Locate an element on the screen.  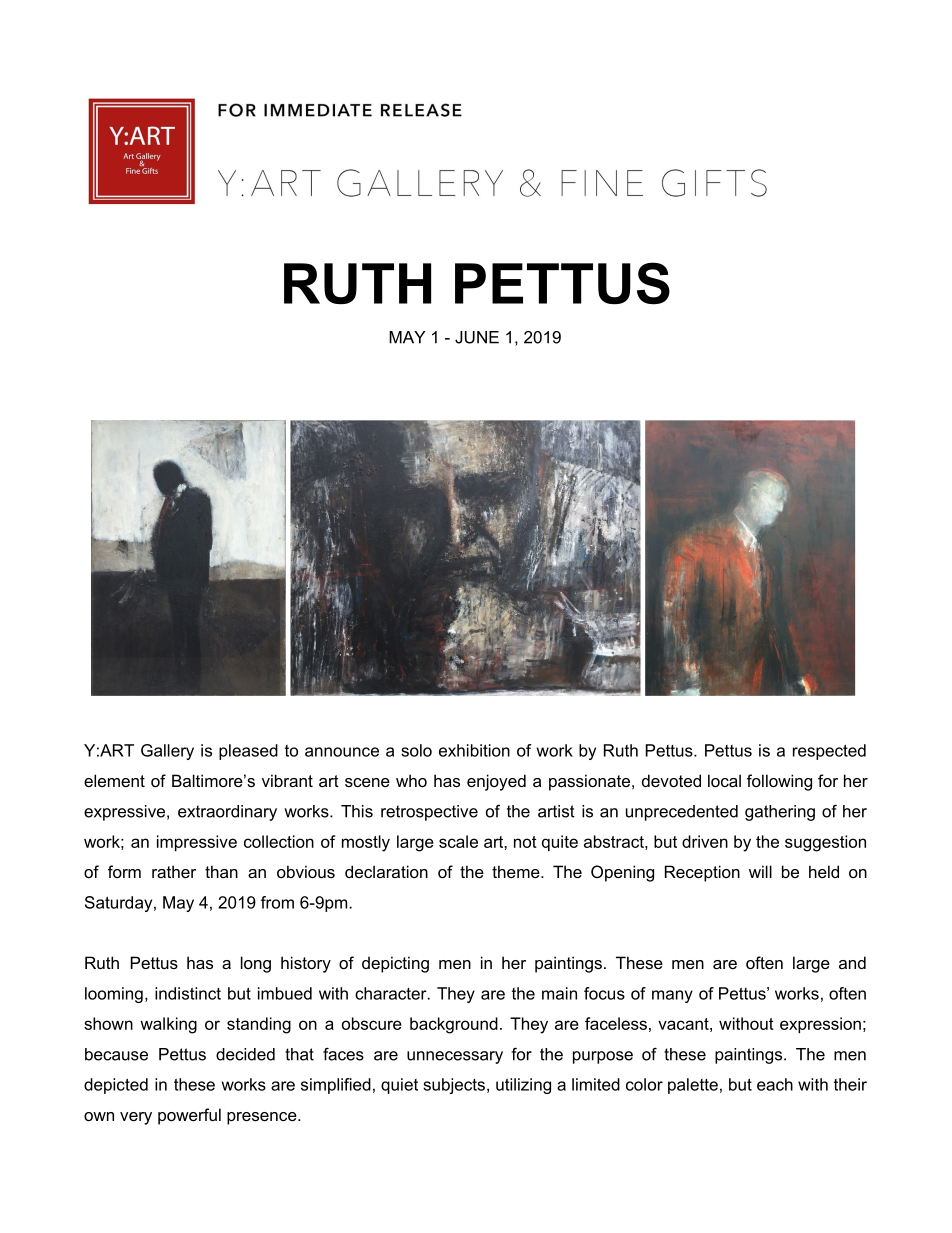
subjects is located at coordinates (454, 1086).
